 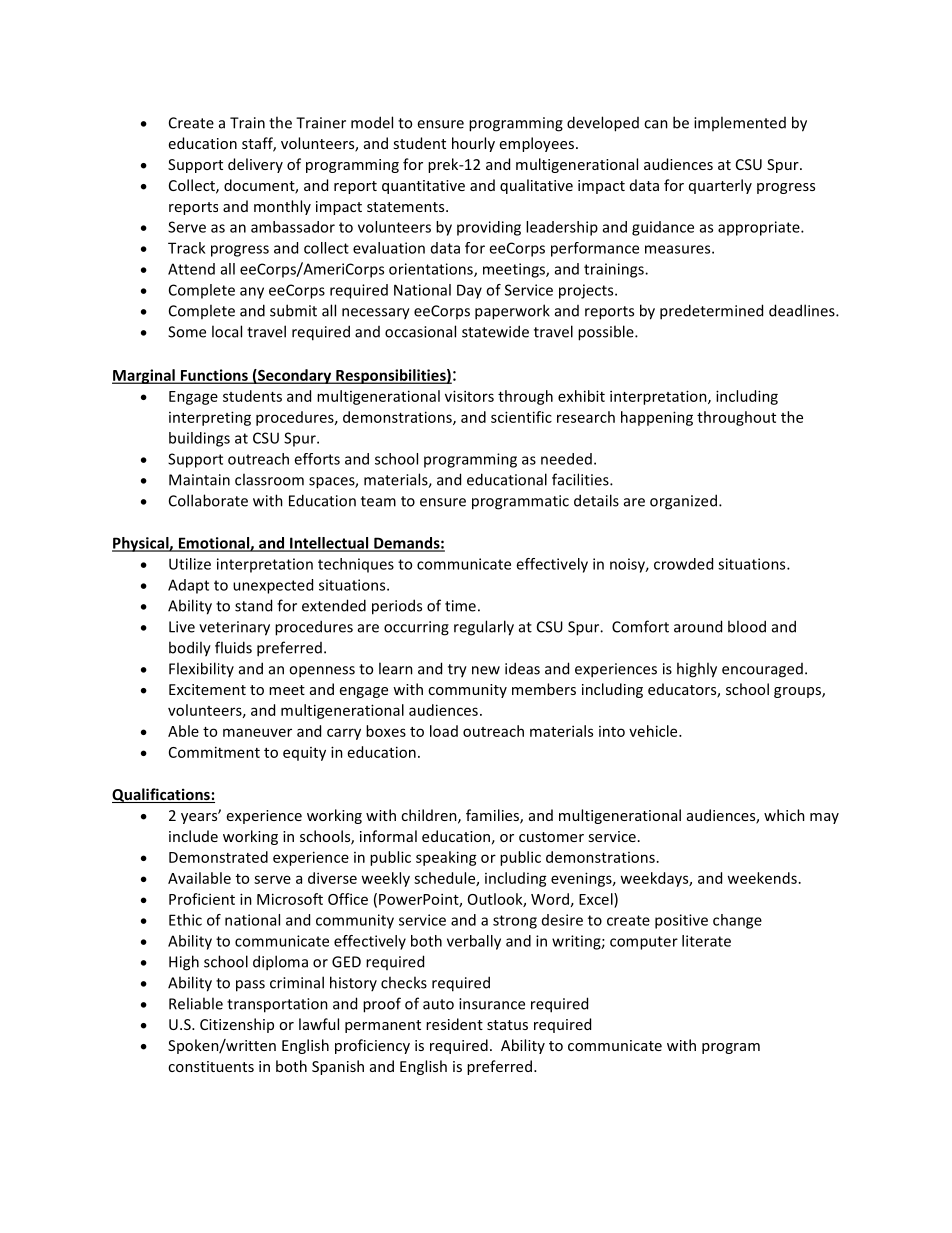 I want to click on stand, so click(x=253, y=605).
